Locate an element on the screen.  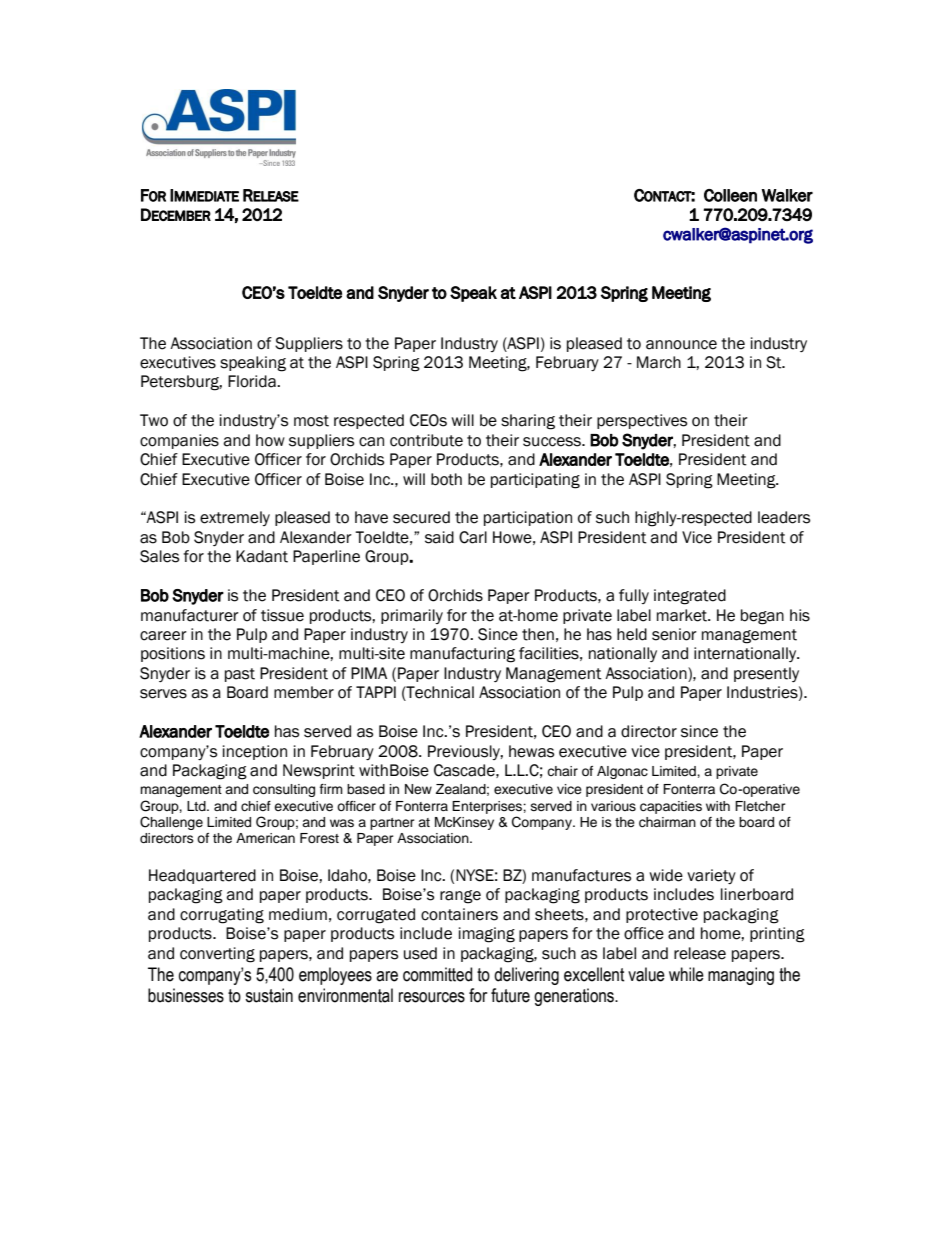
converting is located at coordinates (217, 955).
